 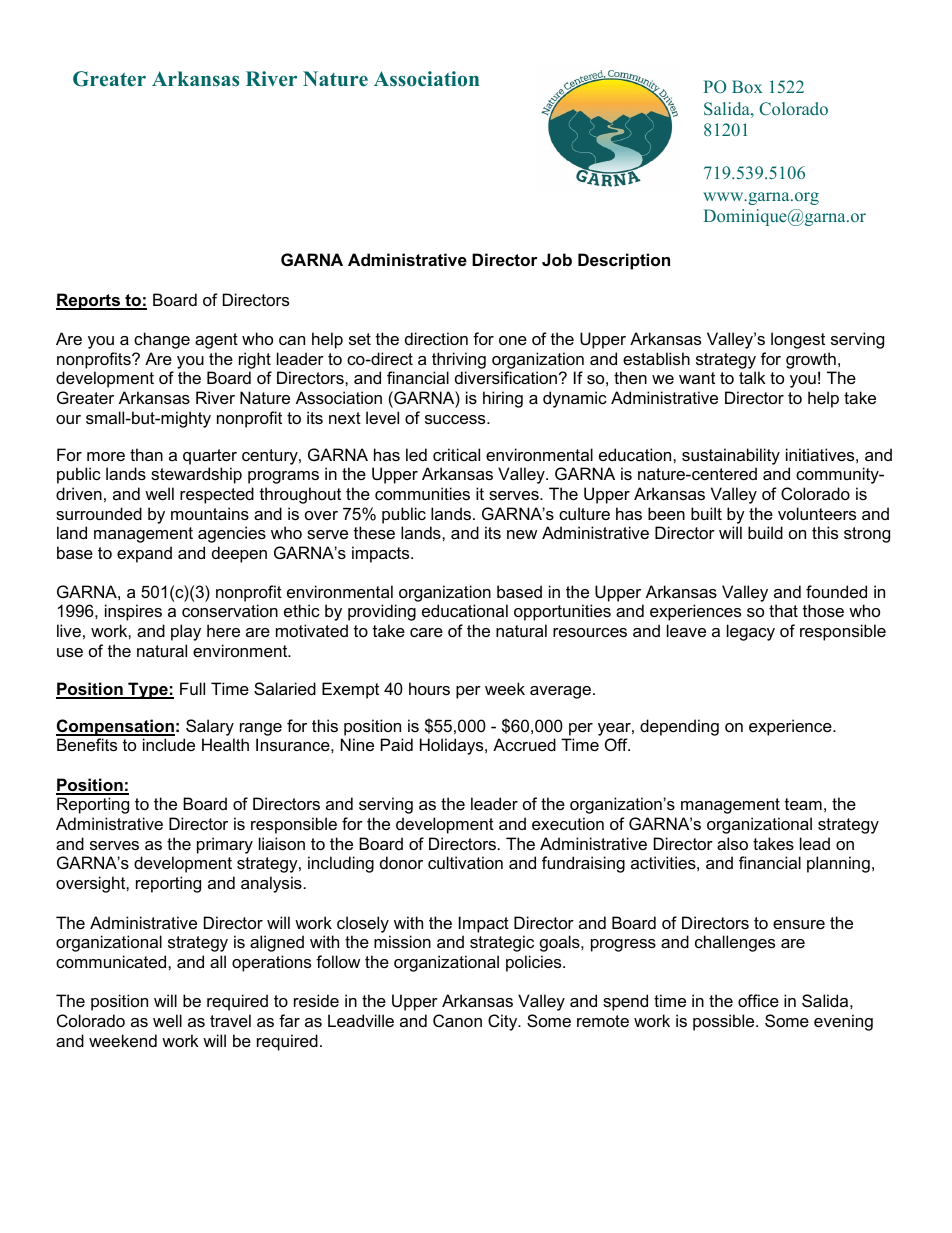 What do you see at coordinates (144, 554) in the page?
I see `expand` at bounding box center [144, 554].
